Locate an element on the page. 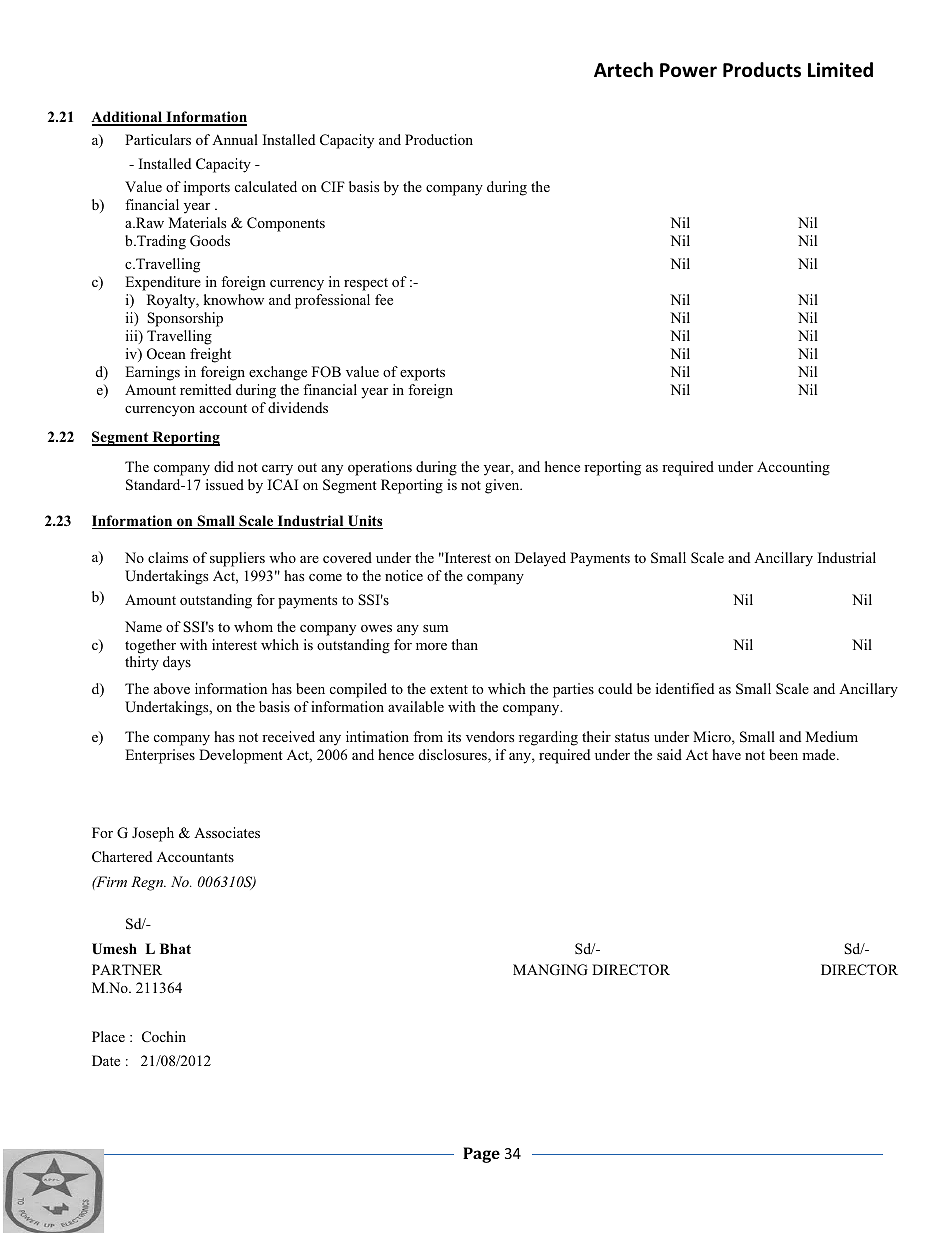 Image resolution: width=952 pixels, height=1233 pixels. Particulars is located at coordinates (158, 139).
